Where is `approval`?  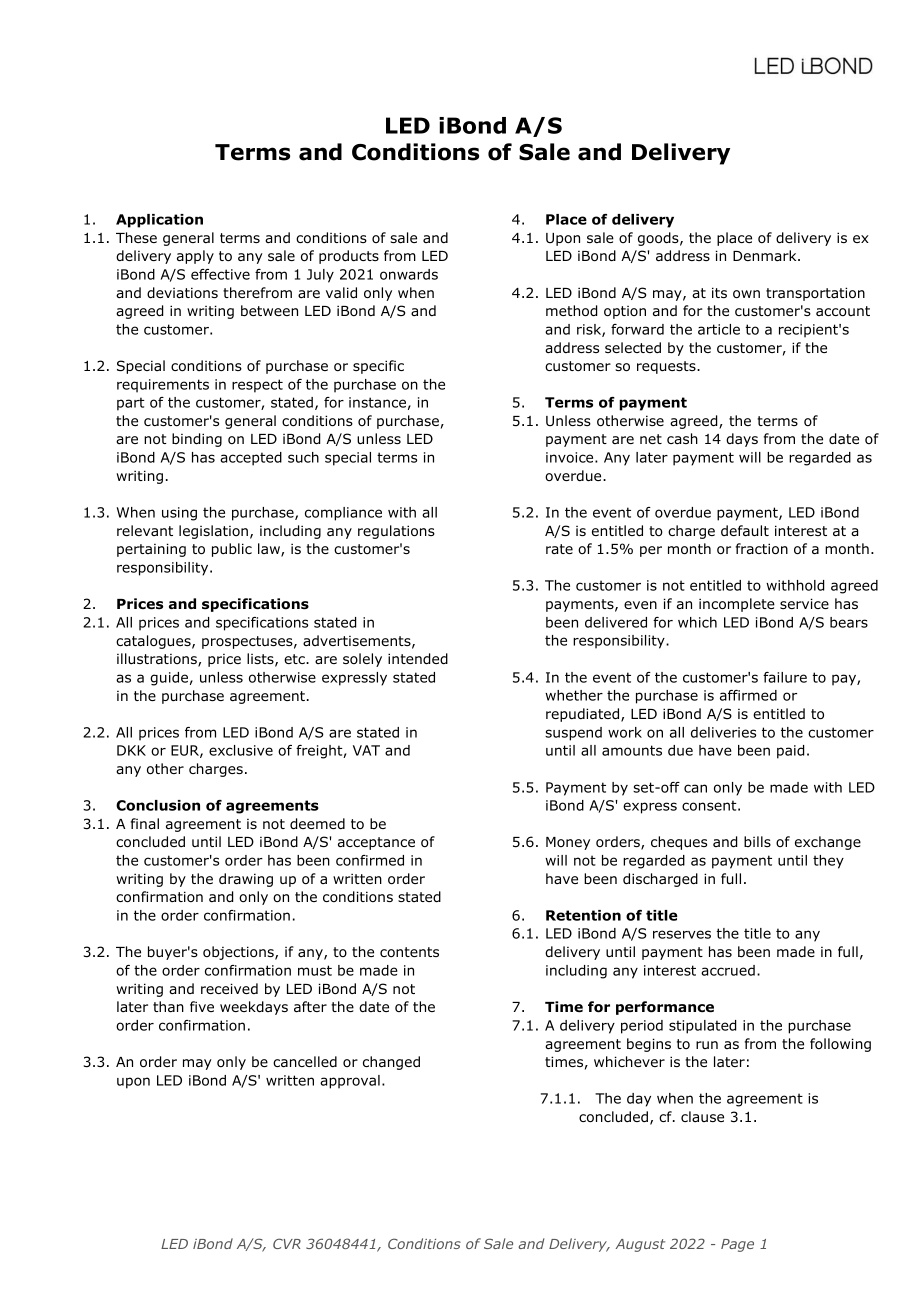 approval is located at coordinates (350, 1082).
